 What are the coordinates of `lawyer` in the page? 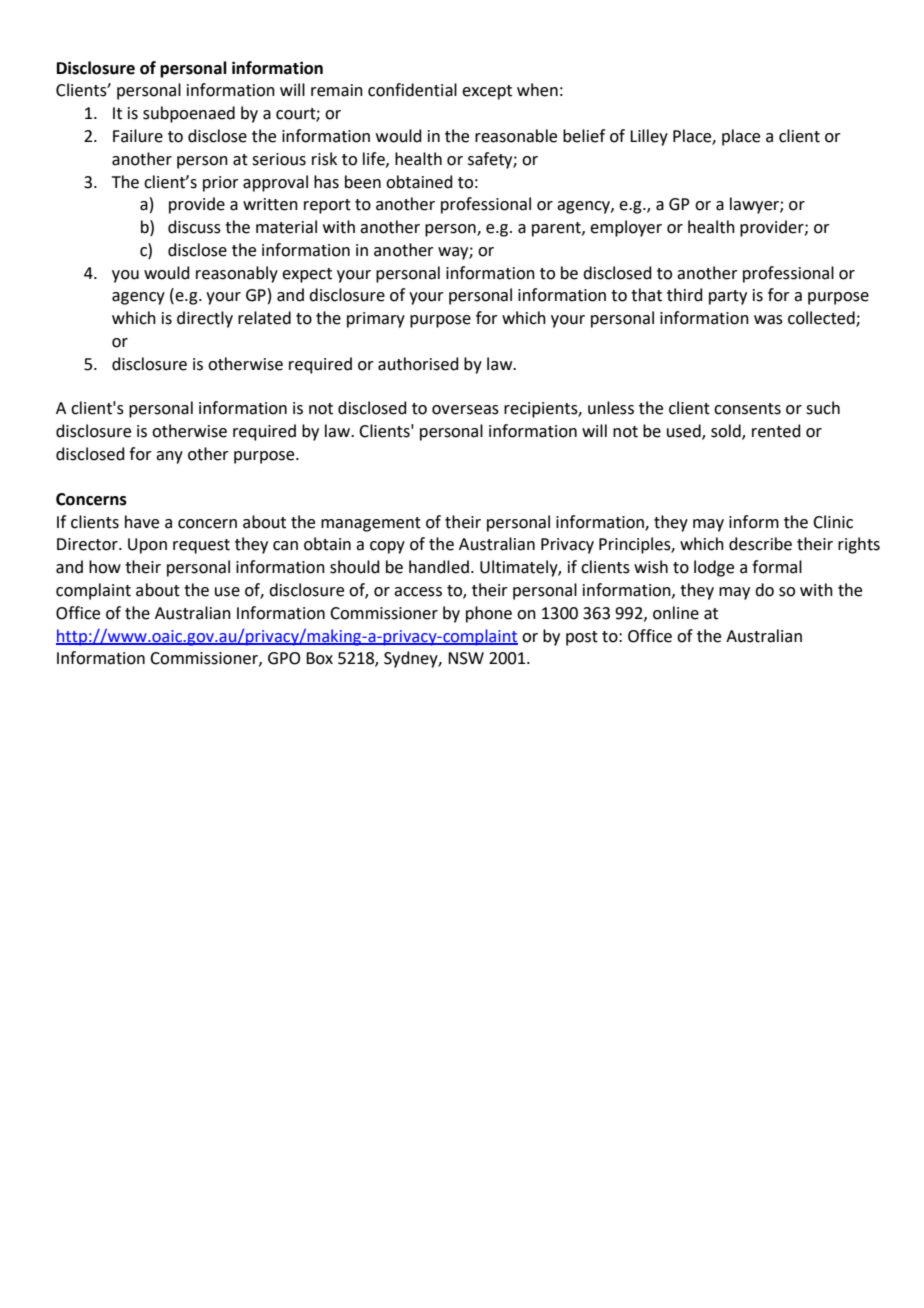 It's located at (755, 205).
